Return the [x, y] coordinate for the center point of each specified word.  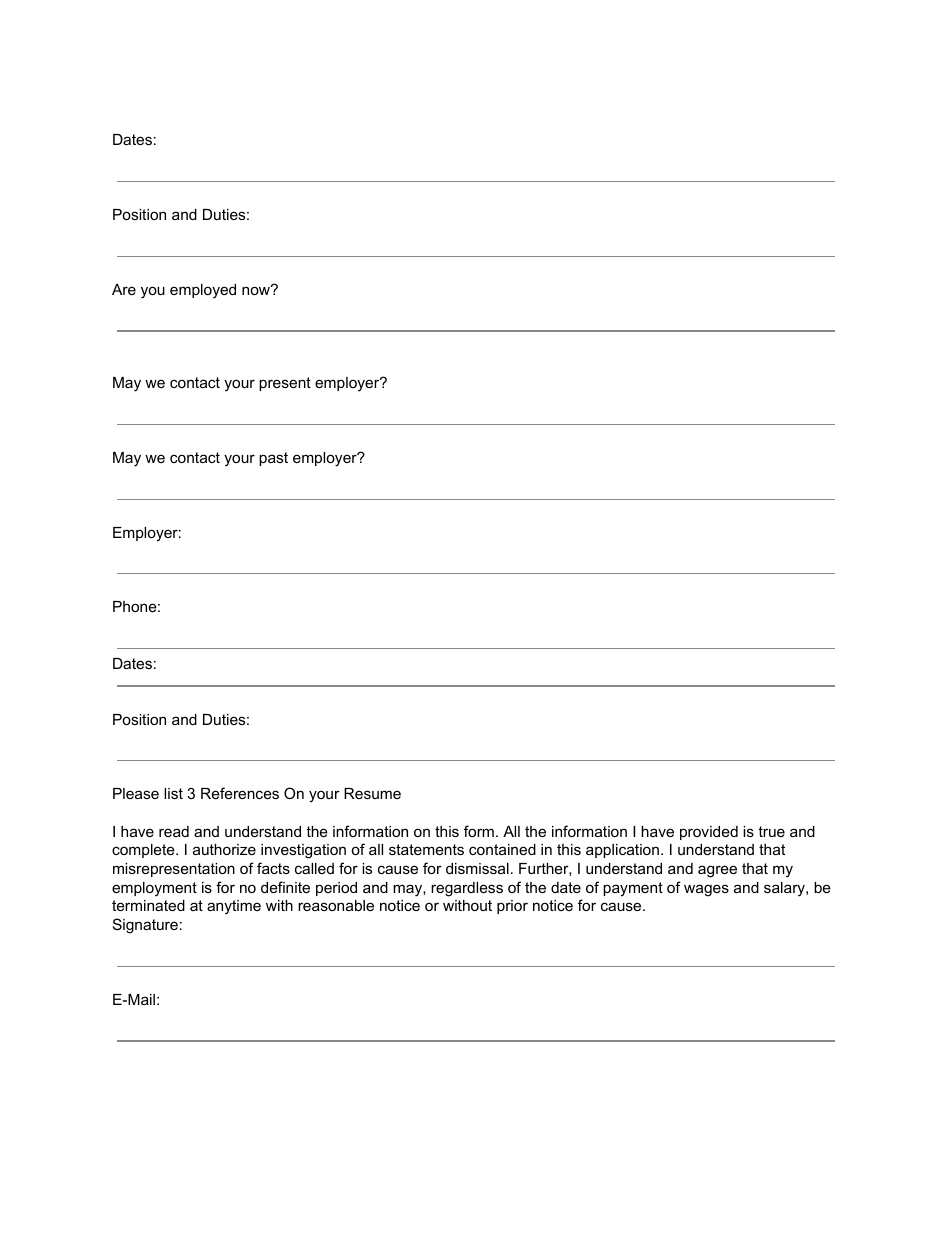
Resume [372, 793]
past [273, 459]
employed [203, 291]
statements [426, 849]
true [771, 831]
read [174, 831]
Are [124, 289]
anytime [234, 907]
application [622, 851]
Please [136, 793]
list [173, 793]
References [240, 793]
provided [709, 833]
